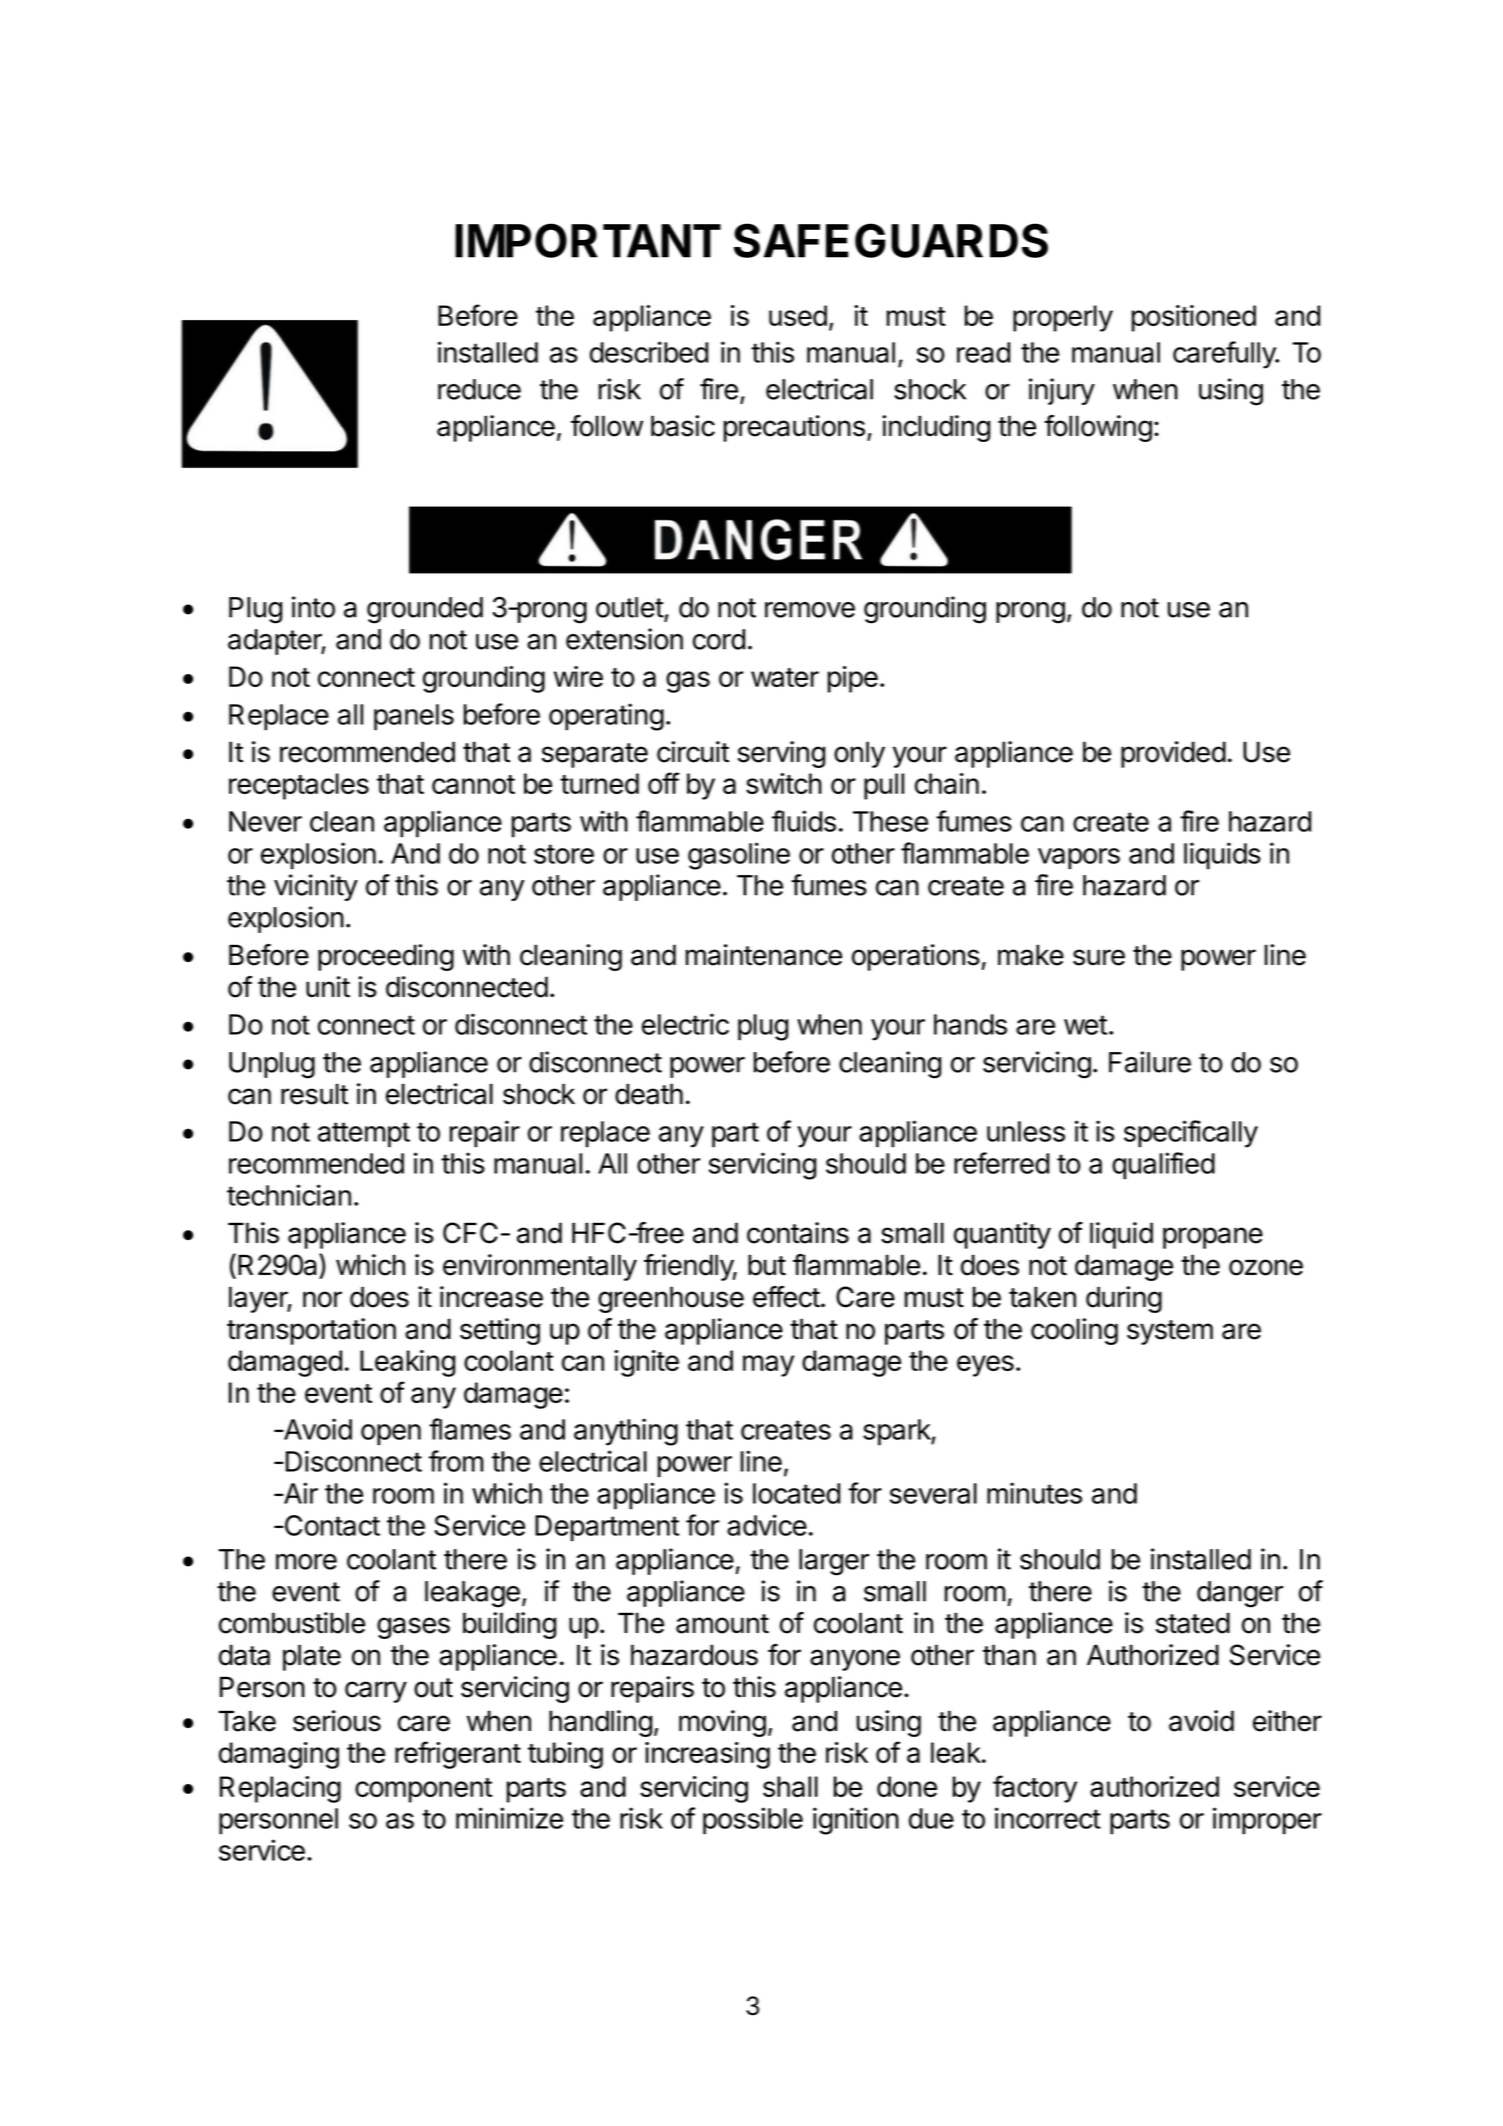 This image has width=1503, height=2126. I want to click on component, so click(423, 1790).
